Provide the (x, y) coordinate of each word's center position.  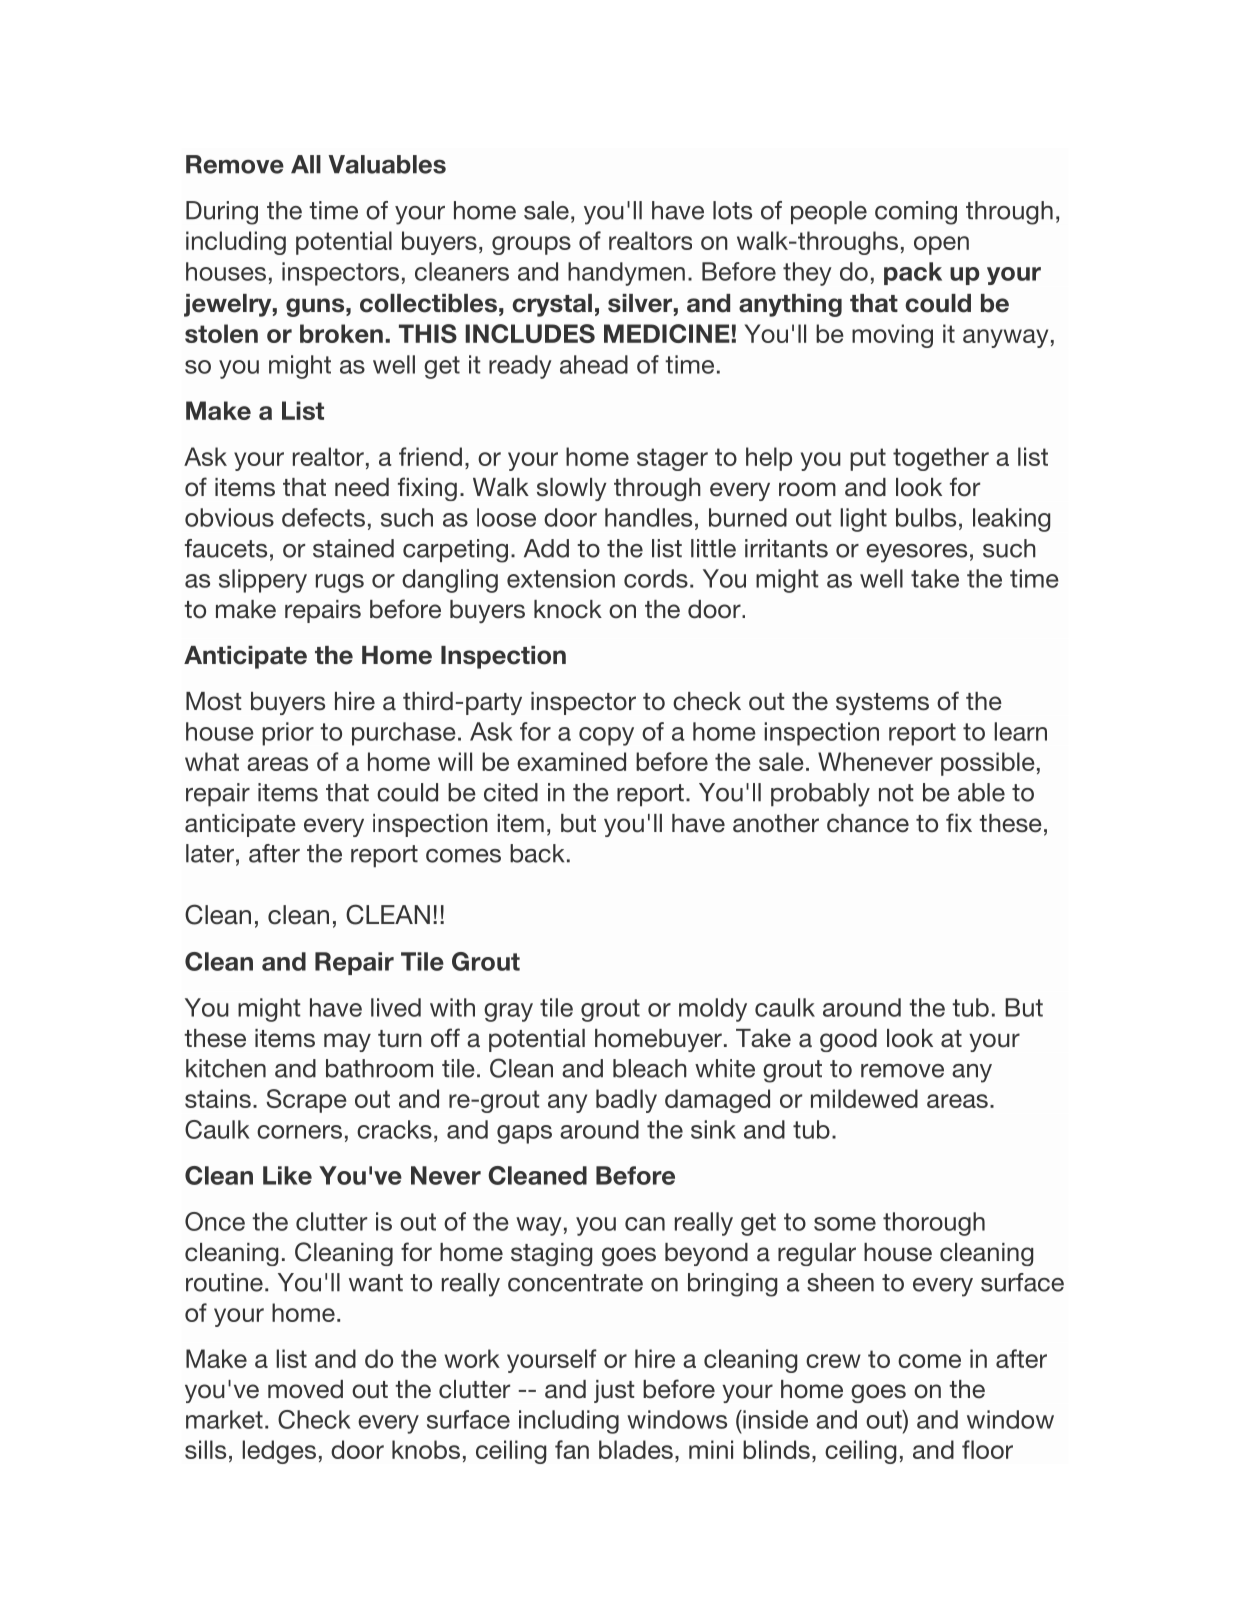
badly (626, 1101)
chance (868, 823)
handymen (626, 274)
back (537, 853)
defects (323, 517)
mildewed (864, 1098)
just (614, 1391)
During (222, 213)
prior (288, 734)
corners (299, 1132)
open (941, 245)
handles (648, 517)
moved (305, 1389)
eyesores (916, 553)
